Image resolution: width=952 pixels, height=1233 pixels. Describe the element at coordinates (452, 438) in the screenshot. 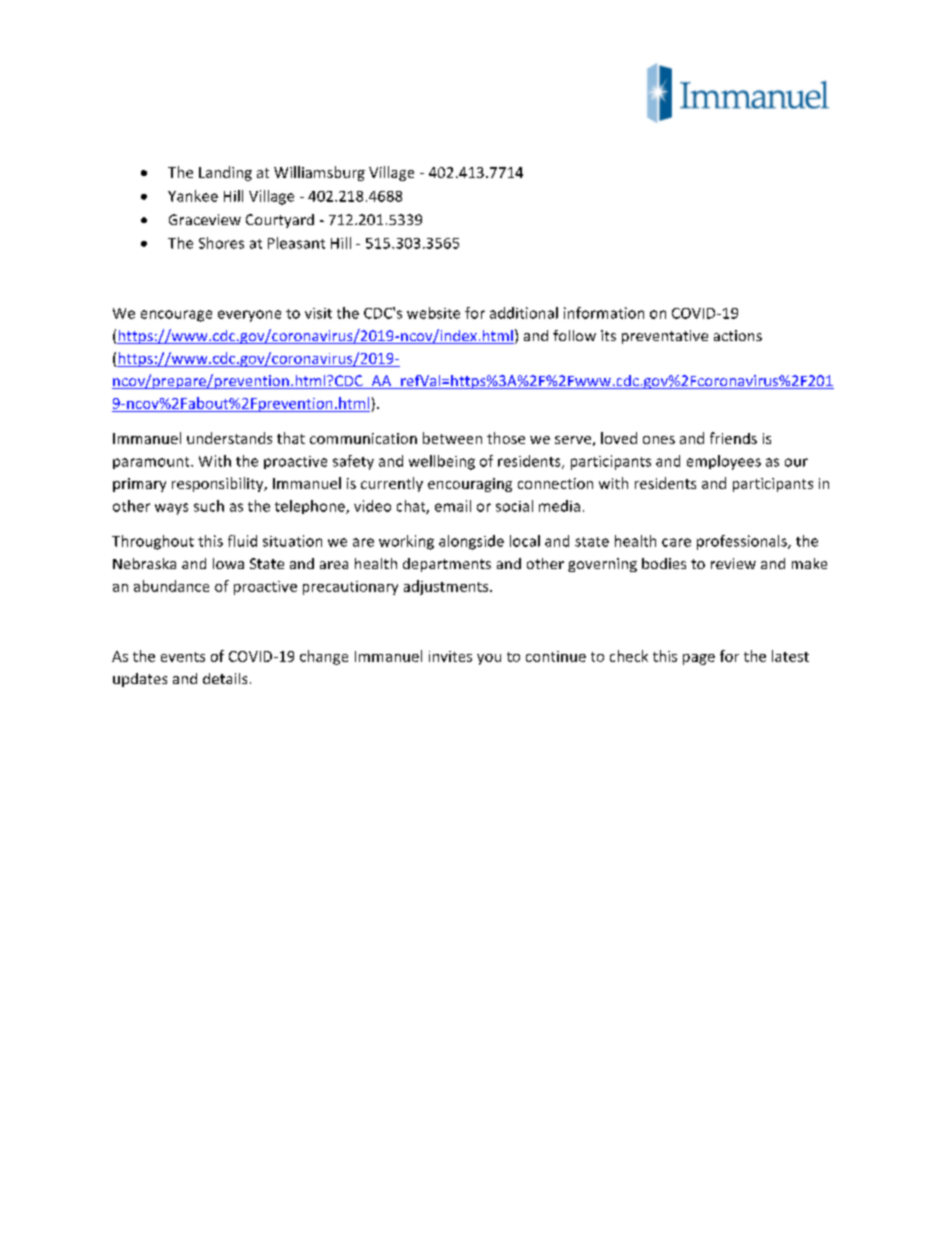

I see `between` at that location.
